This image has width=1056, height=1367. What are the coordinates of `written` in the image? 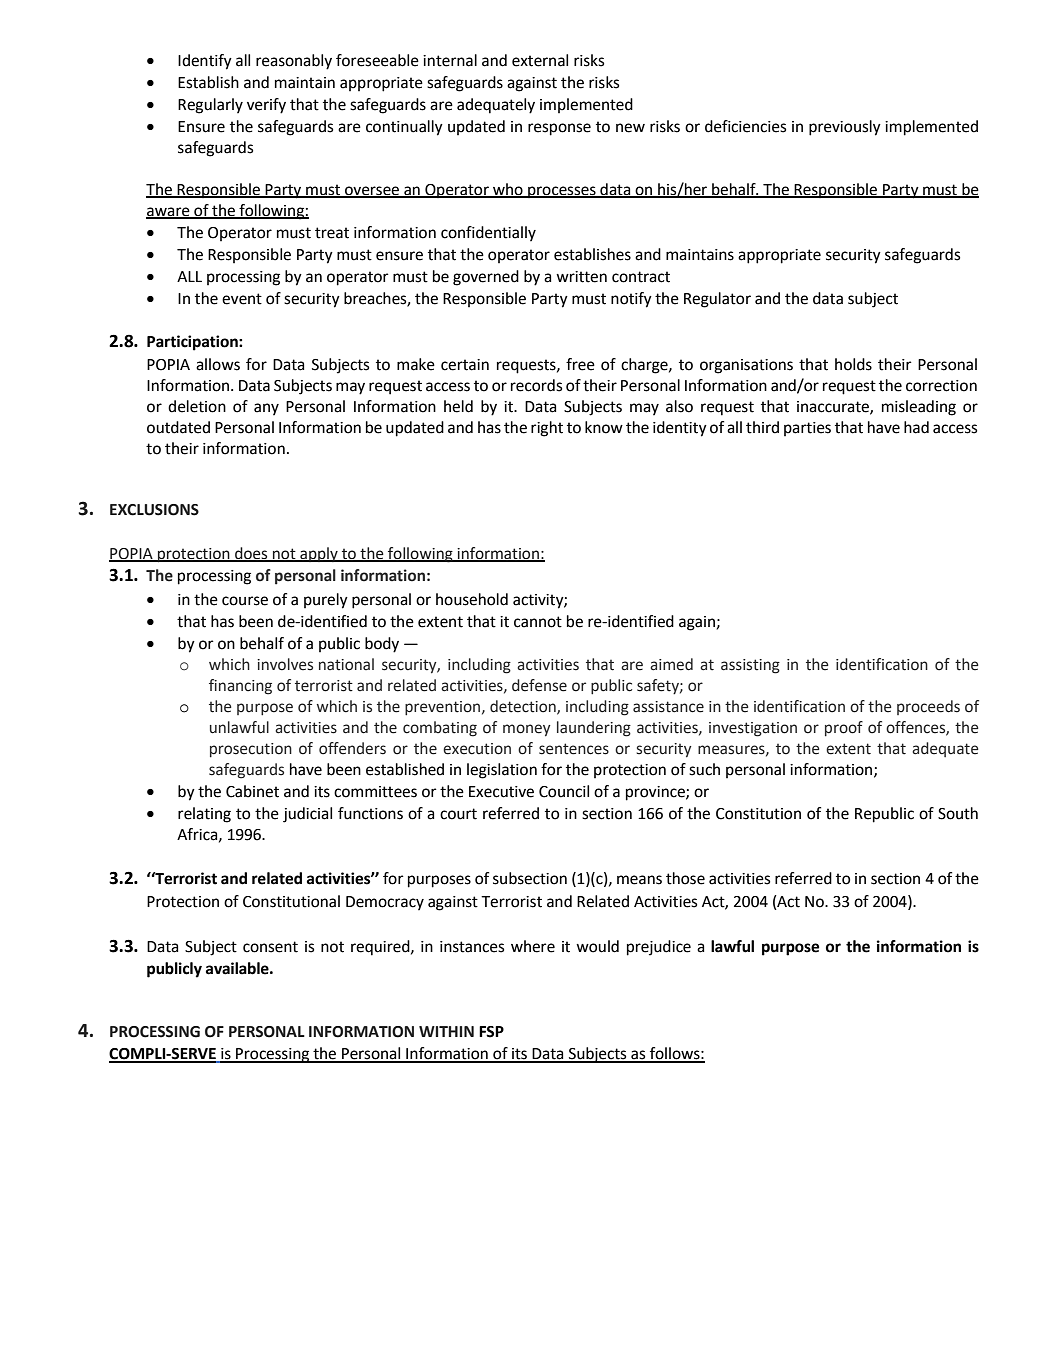 It's located at (581, 277).
